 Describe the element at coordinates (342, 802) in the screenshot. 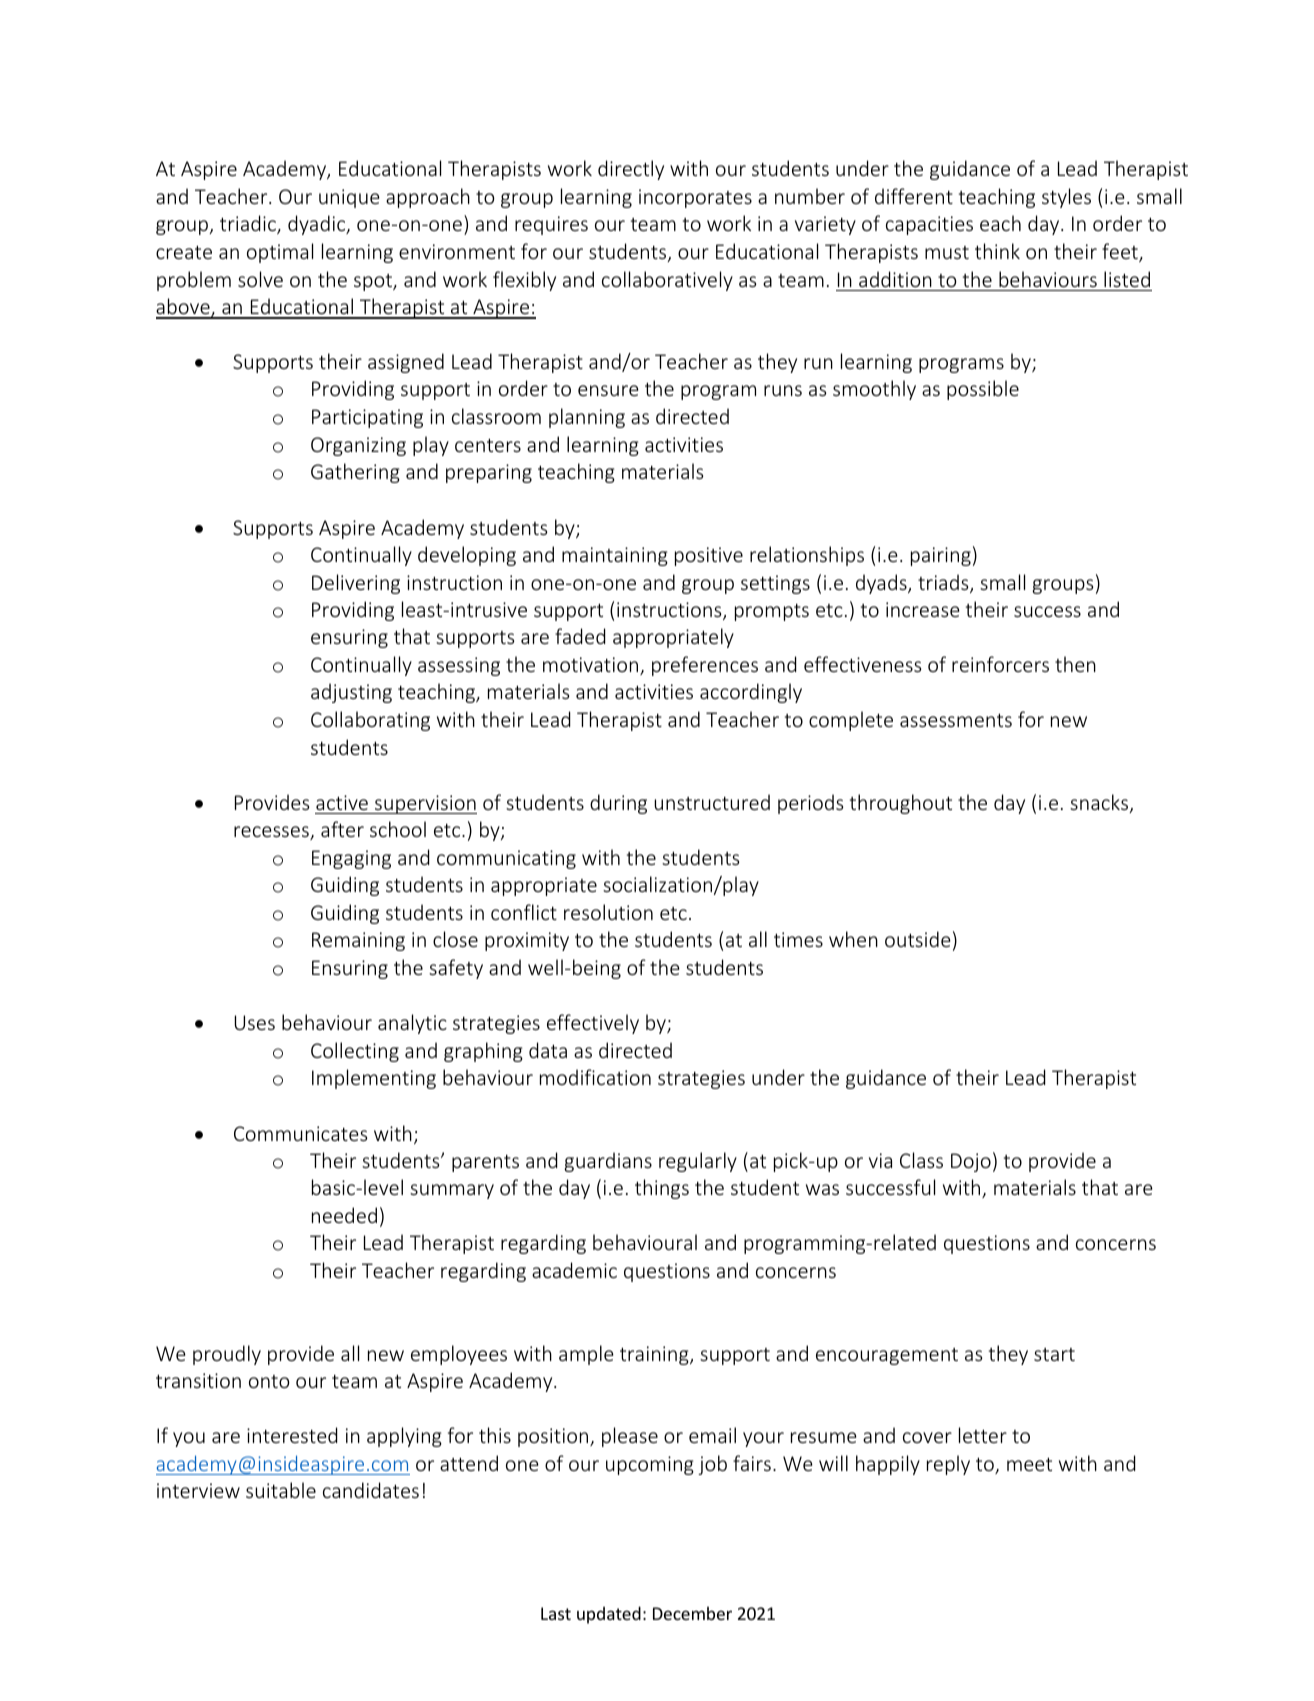

I see `active` at that location.
